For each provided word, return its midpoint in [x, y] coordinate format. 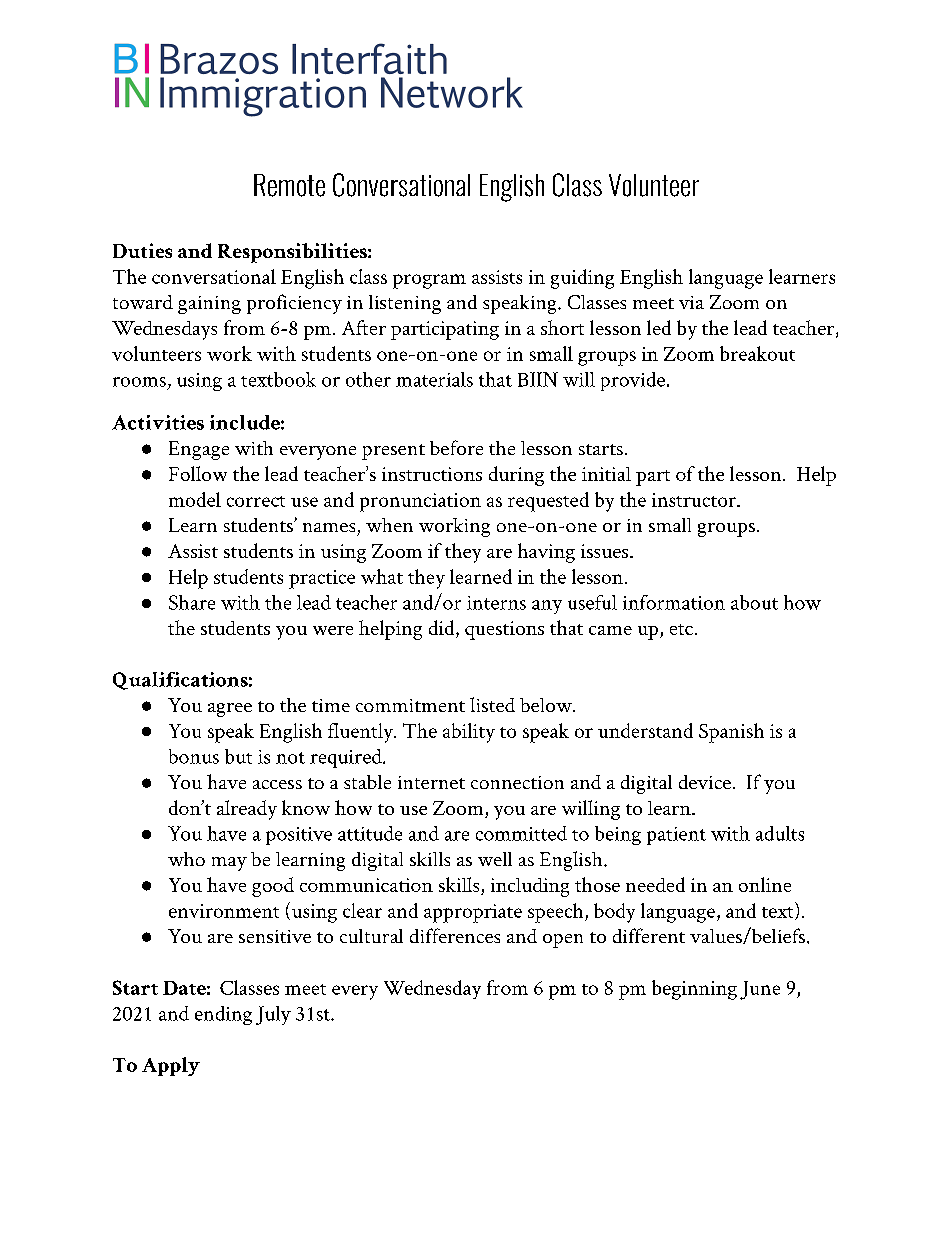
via [691, 302]
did [443, 629]
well [495, 859]
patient [676, 836]
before [456, 447]
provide [633, 381]
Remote [289, 185]
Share [192, 602]
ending [223, 1015]
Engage [199, 450]
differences [455, 935]
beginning [694, 990]
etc [681, 629]
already [247, 810]
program [429, 281]
